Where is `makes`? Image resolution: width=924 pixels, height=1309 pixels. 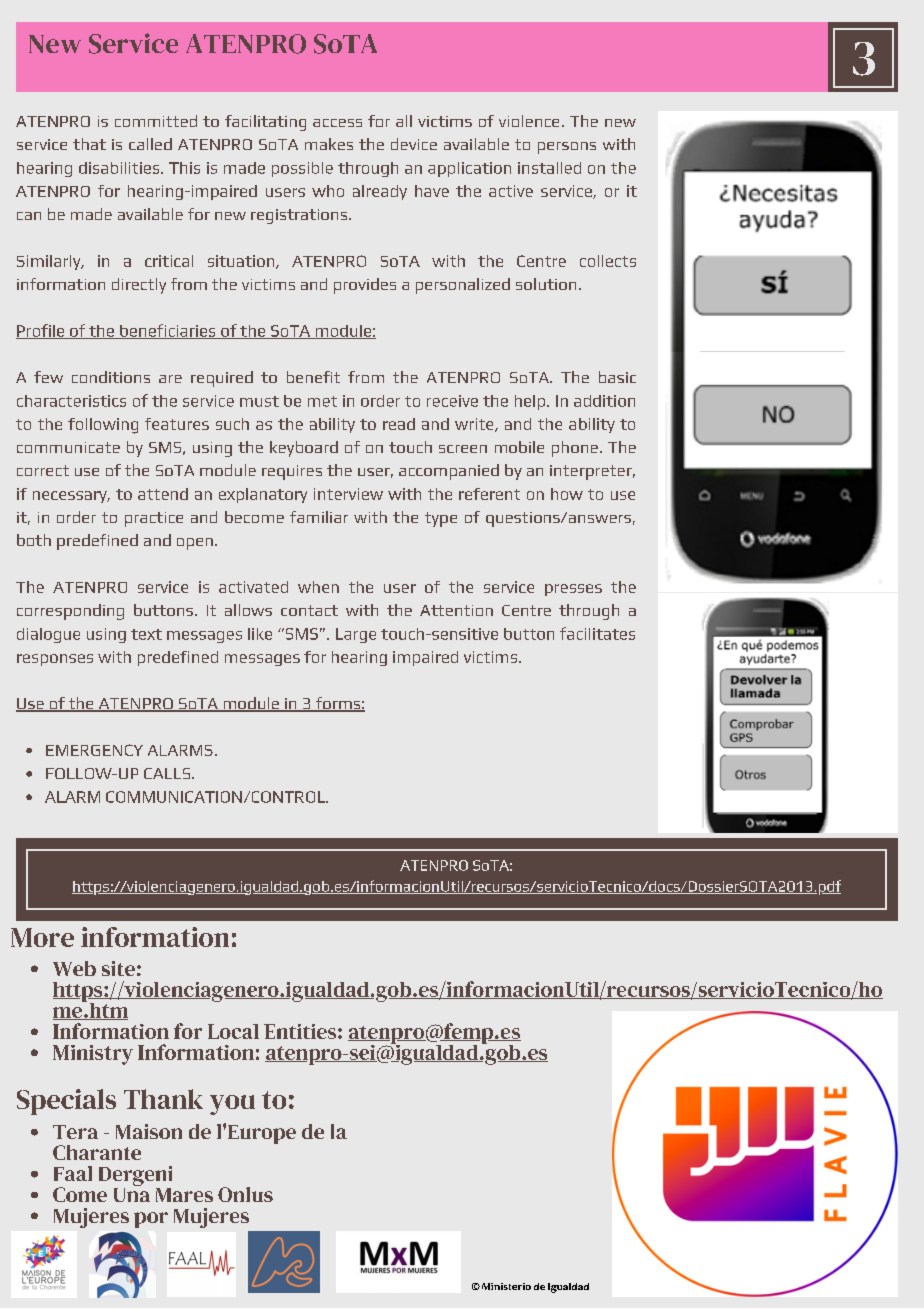 makes is located at coordinates (329, 144).
